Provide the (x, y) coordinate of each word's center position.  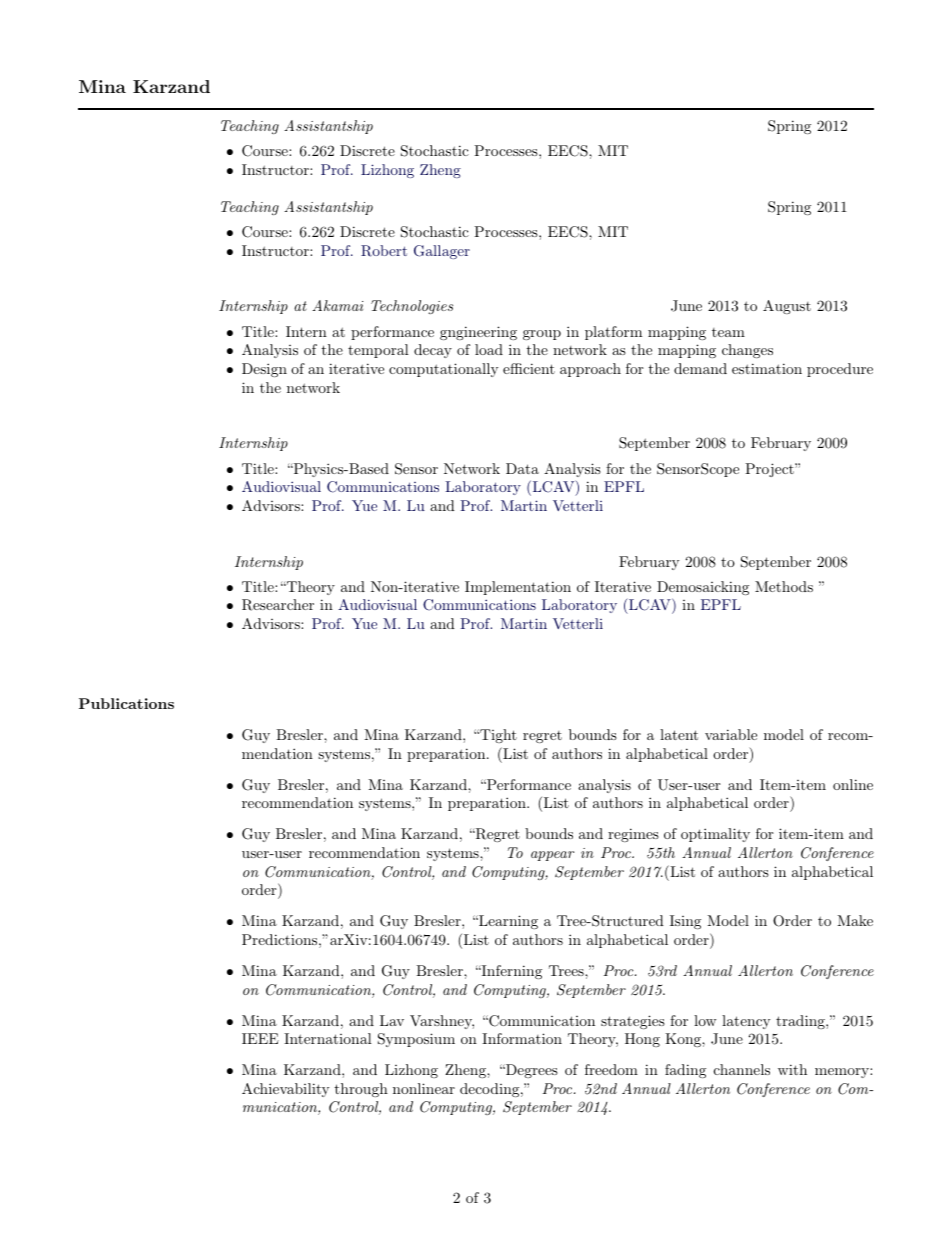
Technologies (412, 307)
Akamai (337, 305)
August (787, 307)
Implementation (518, 588)
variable (731, 734)
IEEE (260, 1038)
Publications (126, 703)
